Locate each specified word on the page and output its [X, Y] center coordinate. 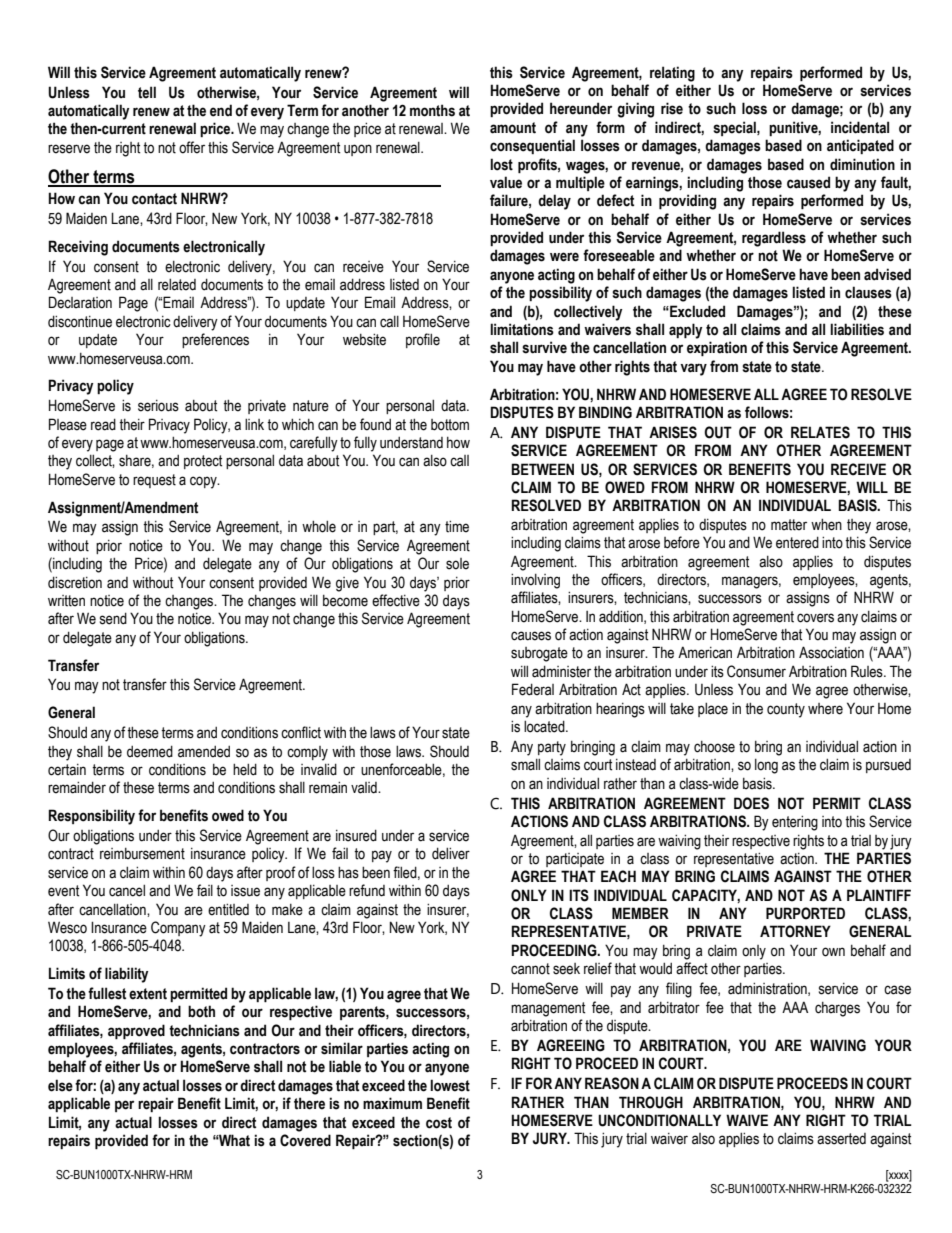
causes [531, 636]
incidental [860, 127]
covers [815, 618]
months [432, 110]
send [113, 618]
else [60, 1085]
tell [147, 92]
